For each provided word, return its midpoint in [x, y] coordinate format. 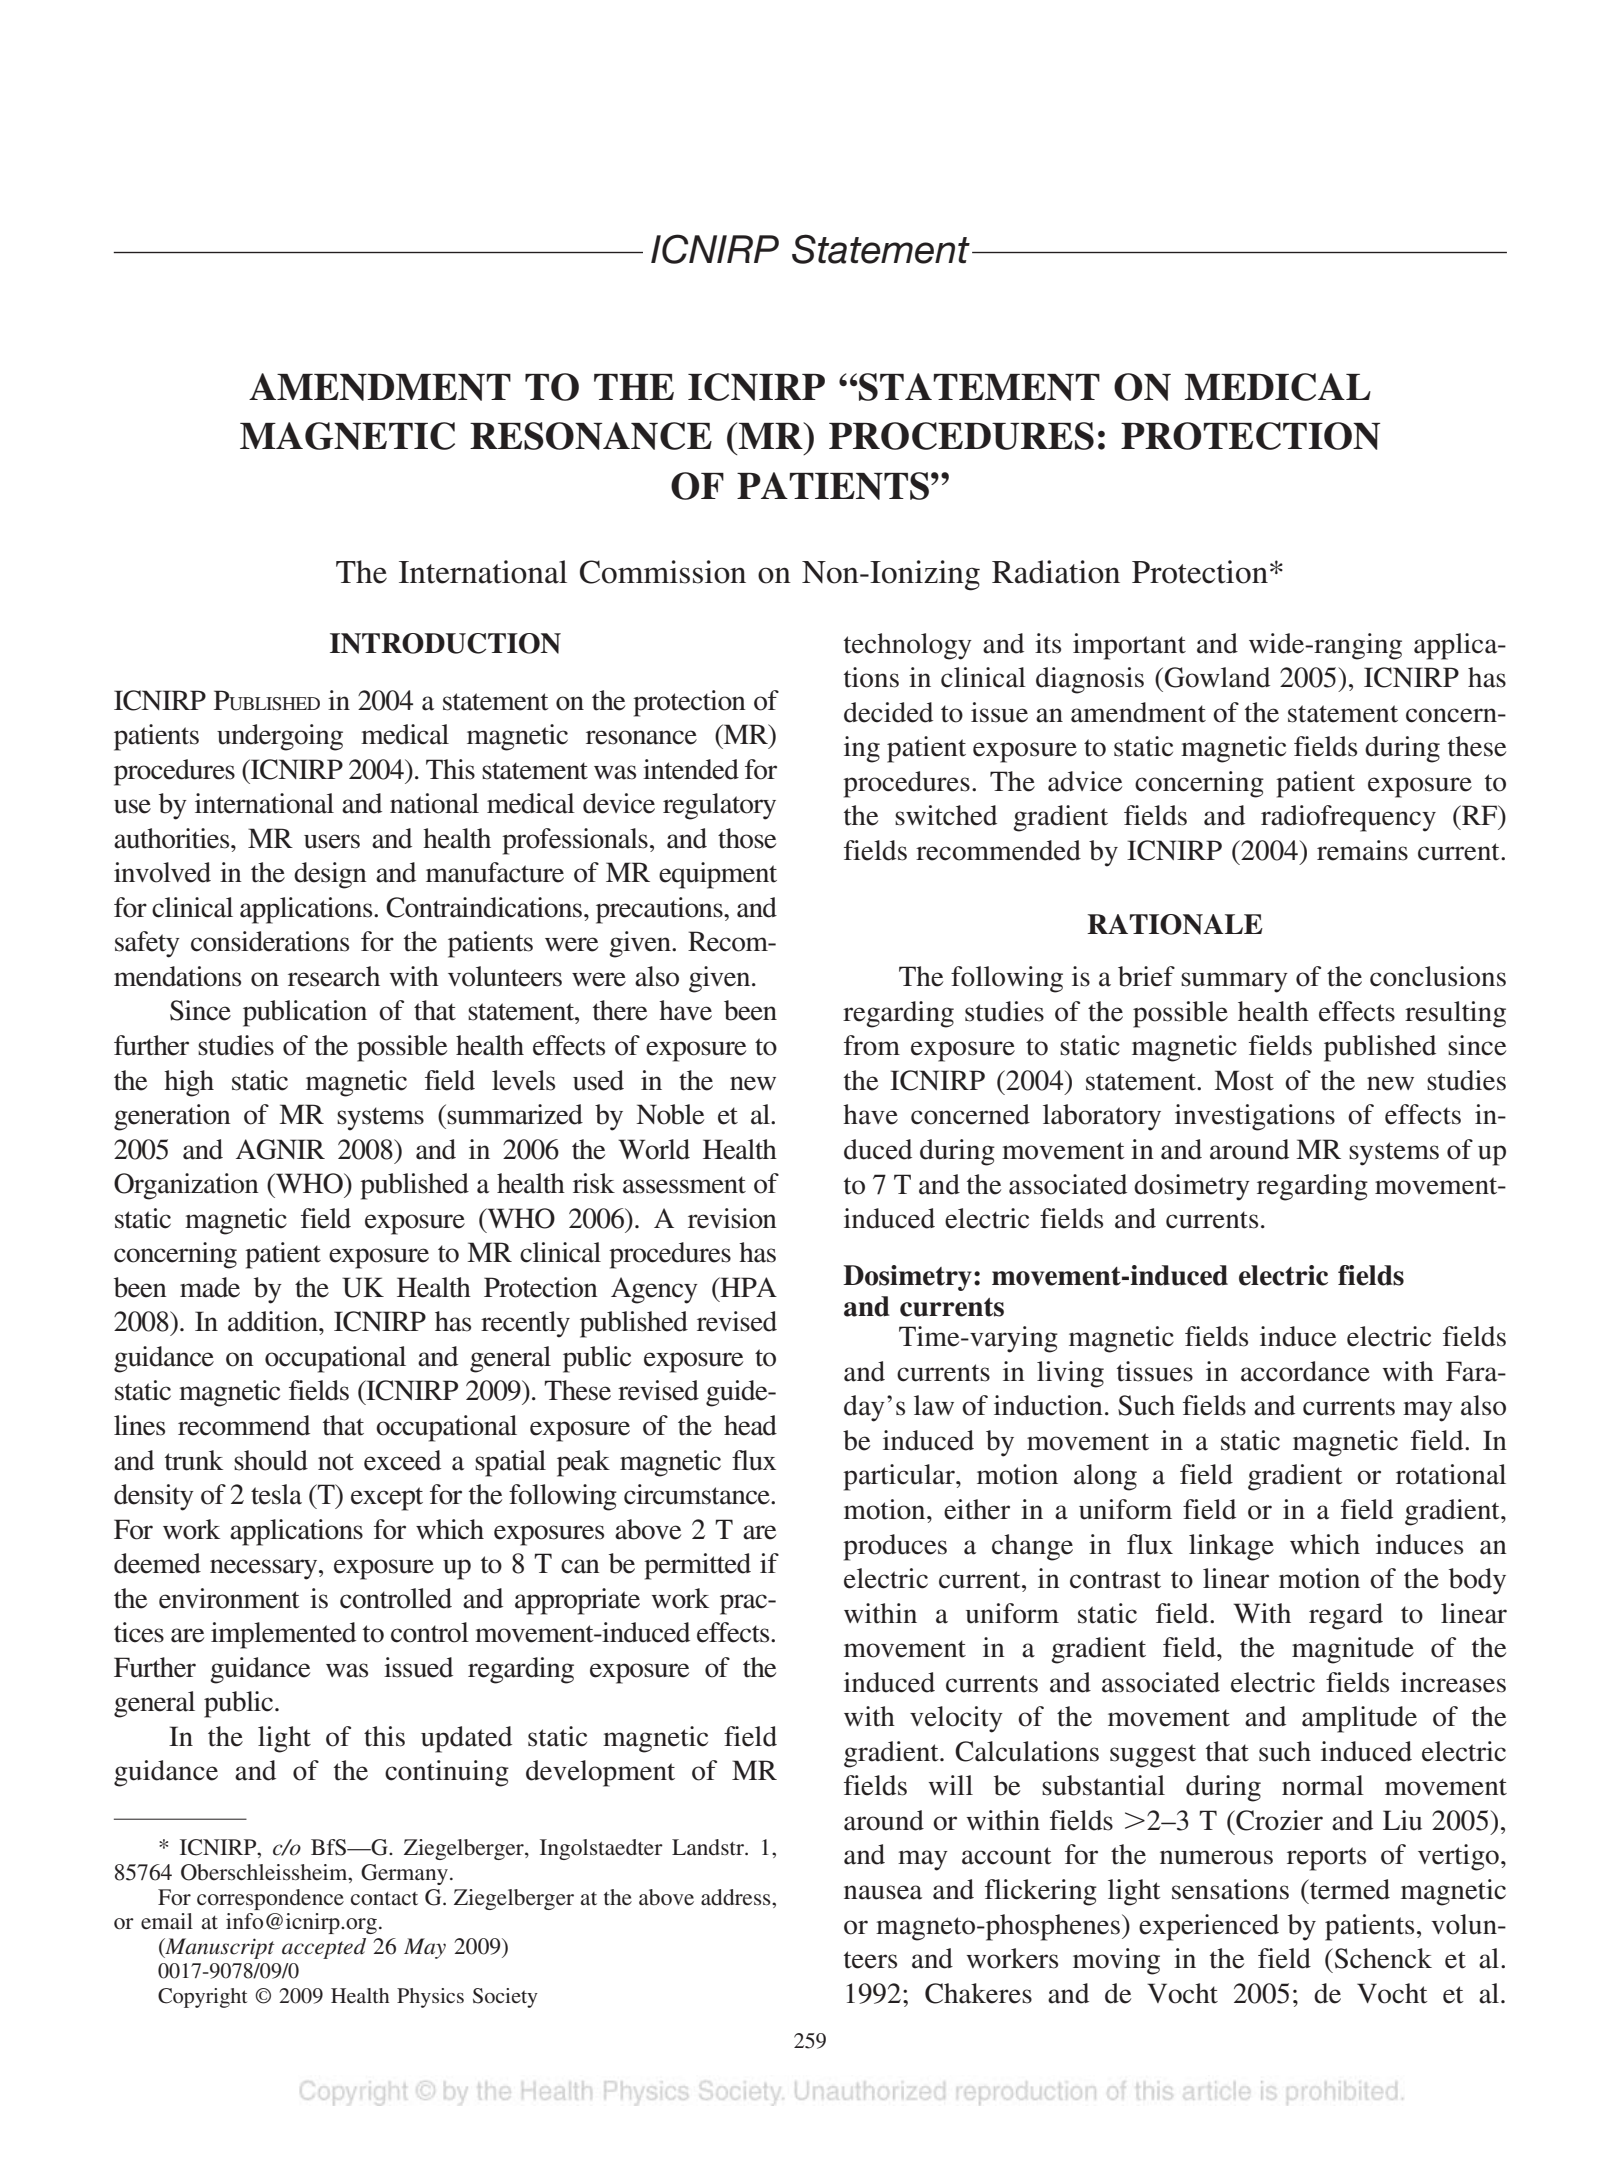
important [1129, 646]
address [737, 1897]
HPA [747, 1287]
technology [908, 646]
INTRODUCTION [445, 643]
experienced [1209, 1927]
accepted [324, 1948]
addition [274, 1321]
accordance [1305, 1371]
